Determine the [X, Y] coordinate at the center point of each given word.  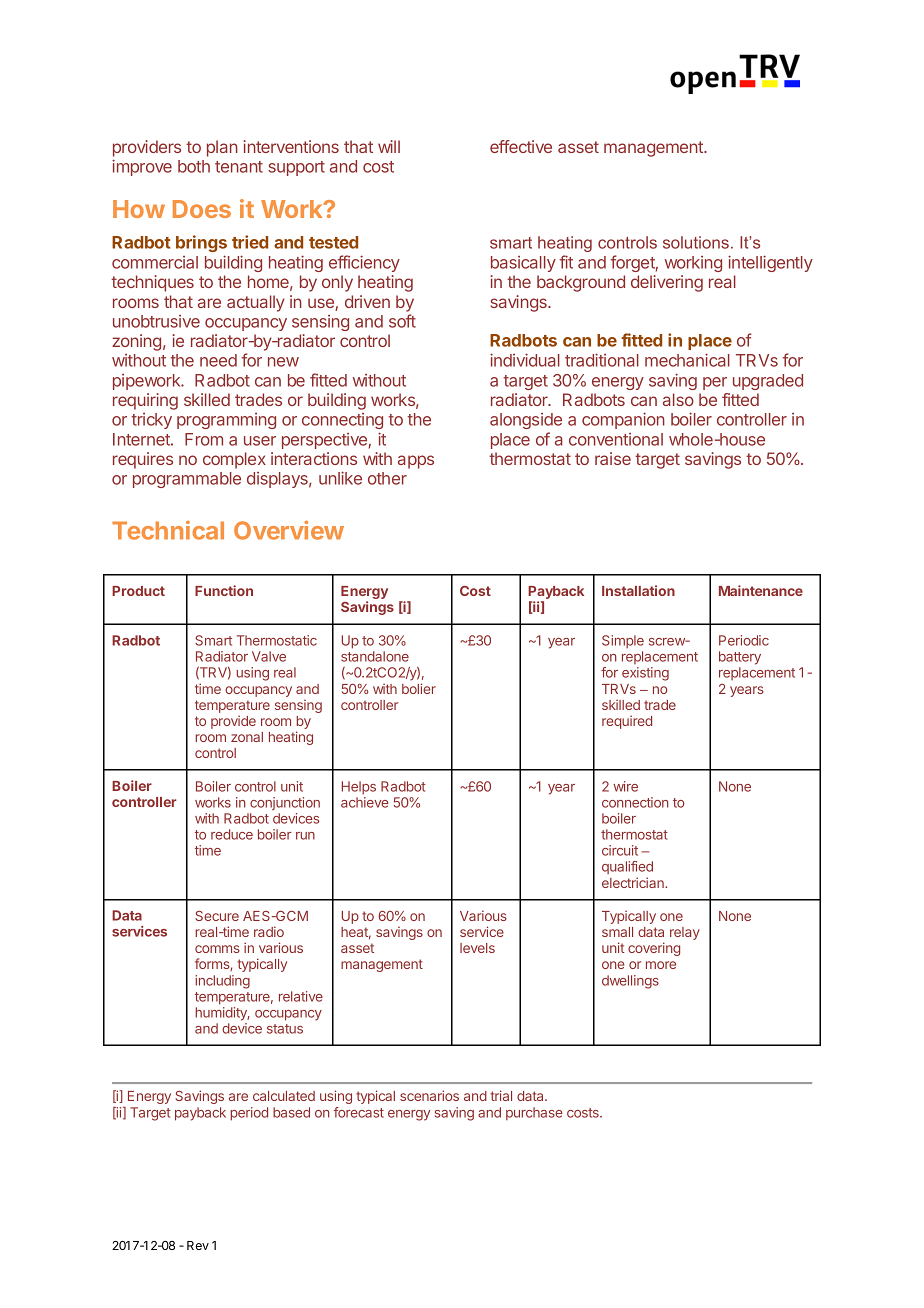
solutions [696, 242]
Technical [168, 530]
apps [416, 462]
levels [477, 948]
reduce [232, 834]
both [194, 166]
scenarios [429, 1095]
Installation [638, 590]
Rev [198, 1245]
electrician [634, 882]
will [389, 146]
